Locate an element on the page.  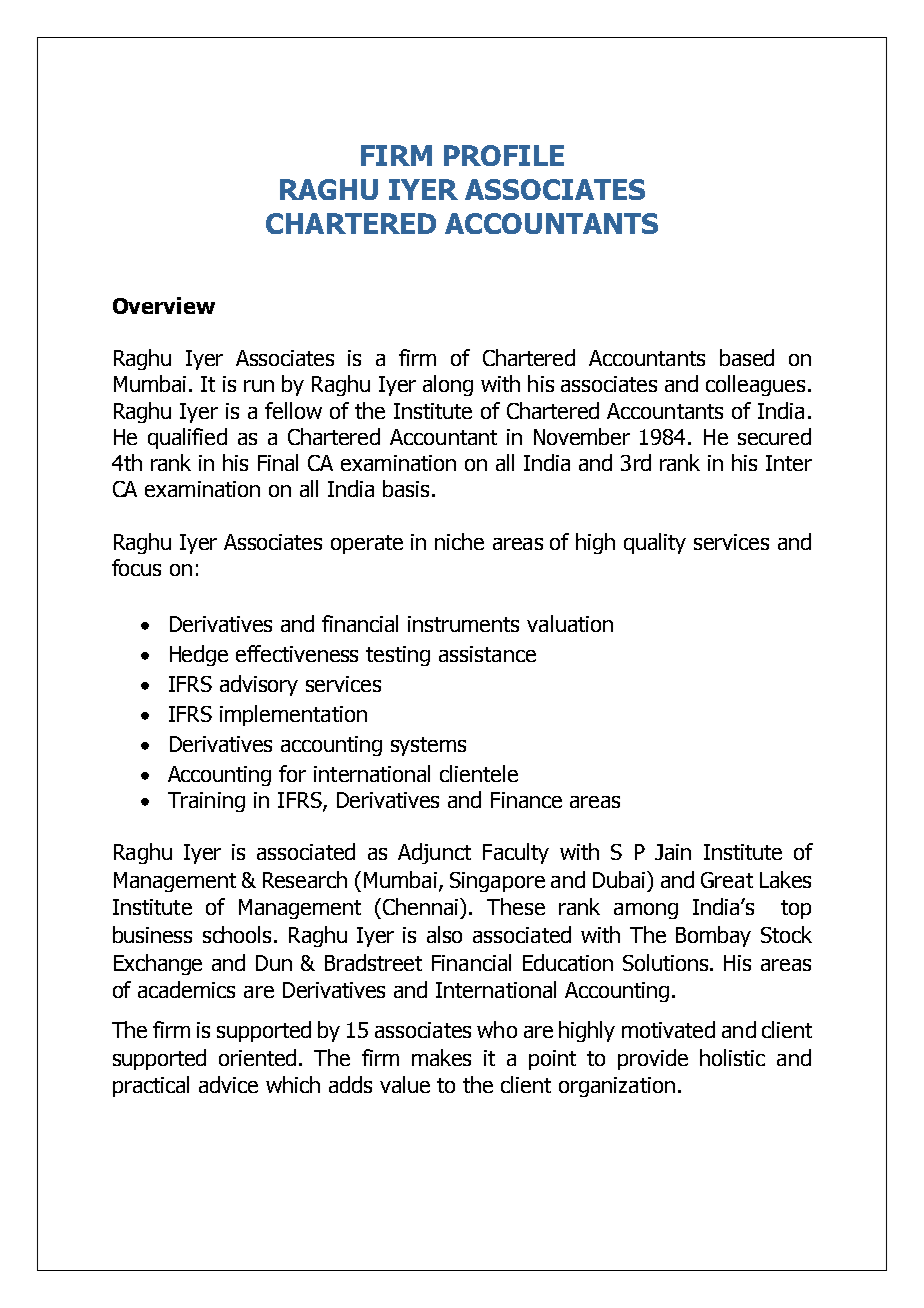
based is located at coordinates (747, 357).
